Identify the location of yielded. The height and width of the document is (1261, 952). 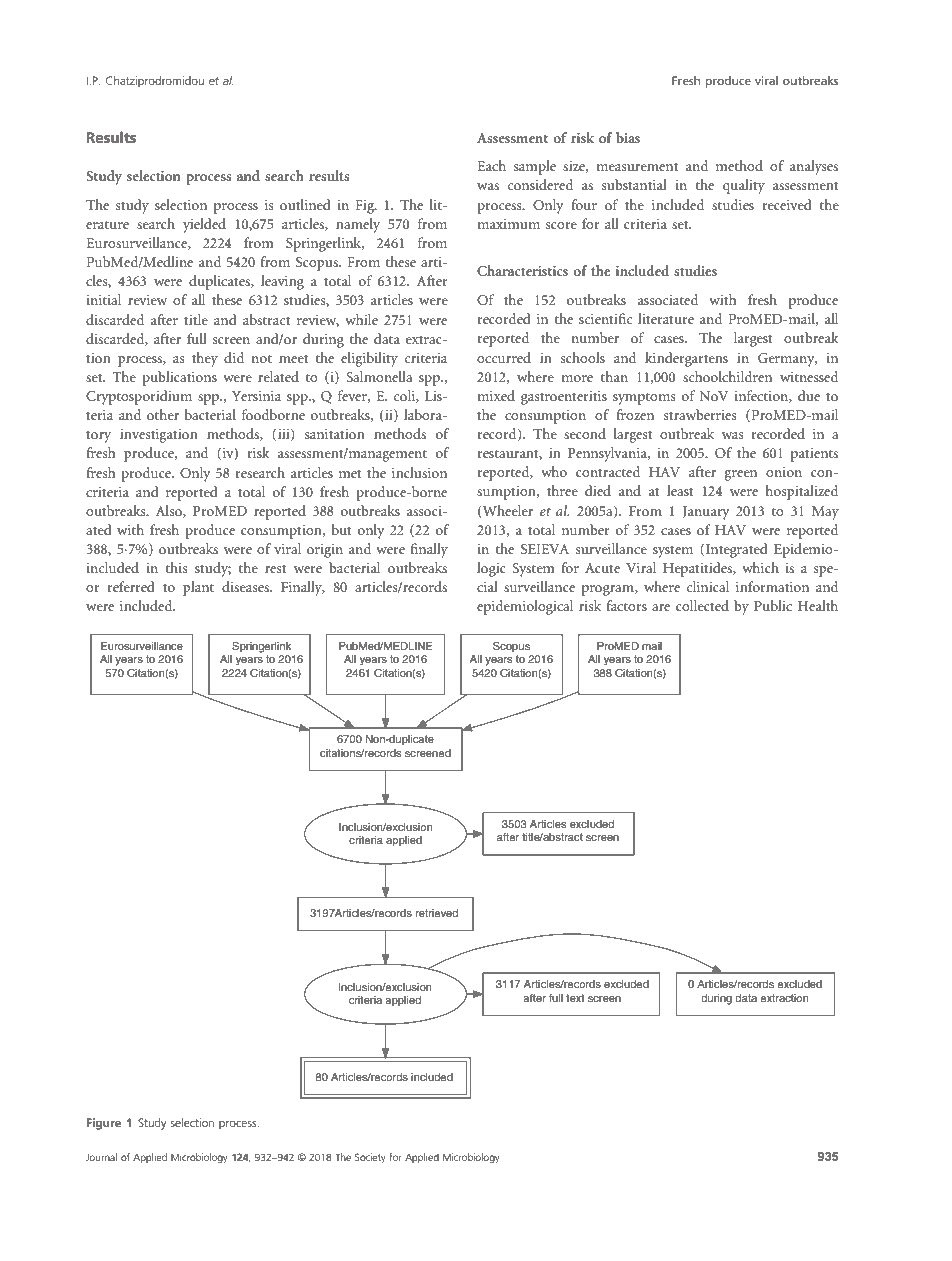
(204, 225).
